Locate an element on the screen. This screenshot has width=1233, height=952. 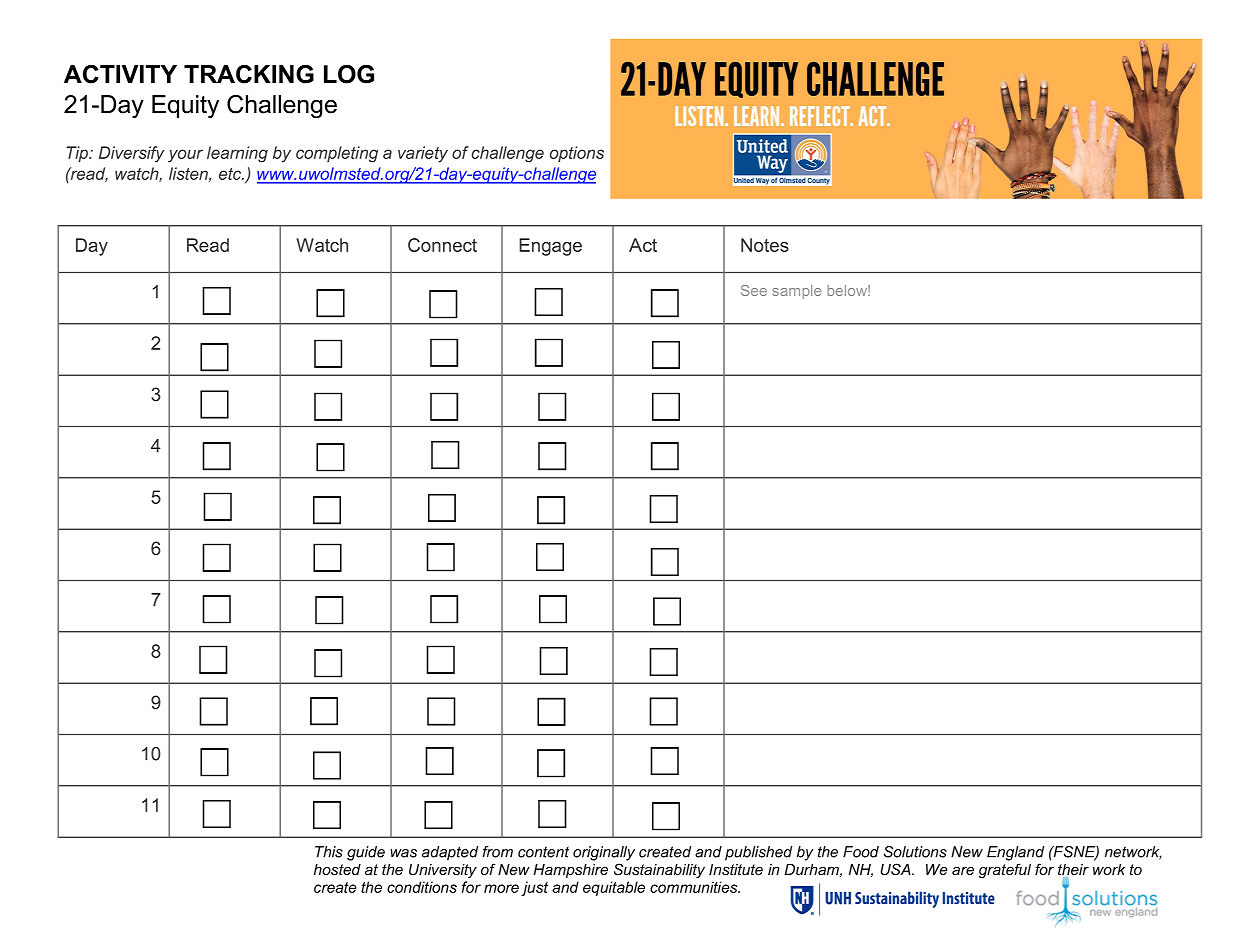
guide is located at coordinates (366, 853).
